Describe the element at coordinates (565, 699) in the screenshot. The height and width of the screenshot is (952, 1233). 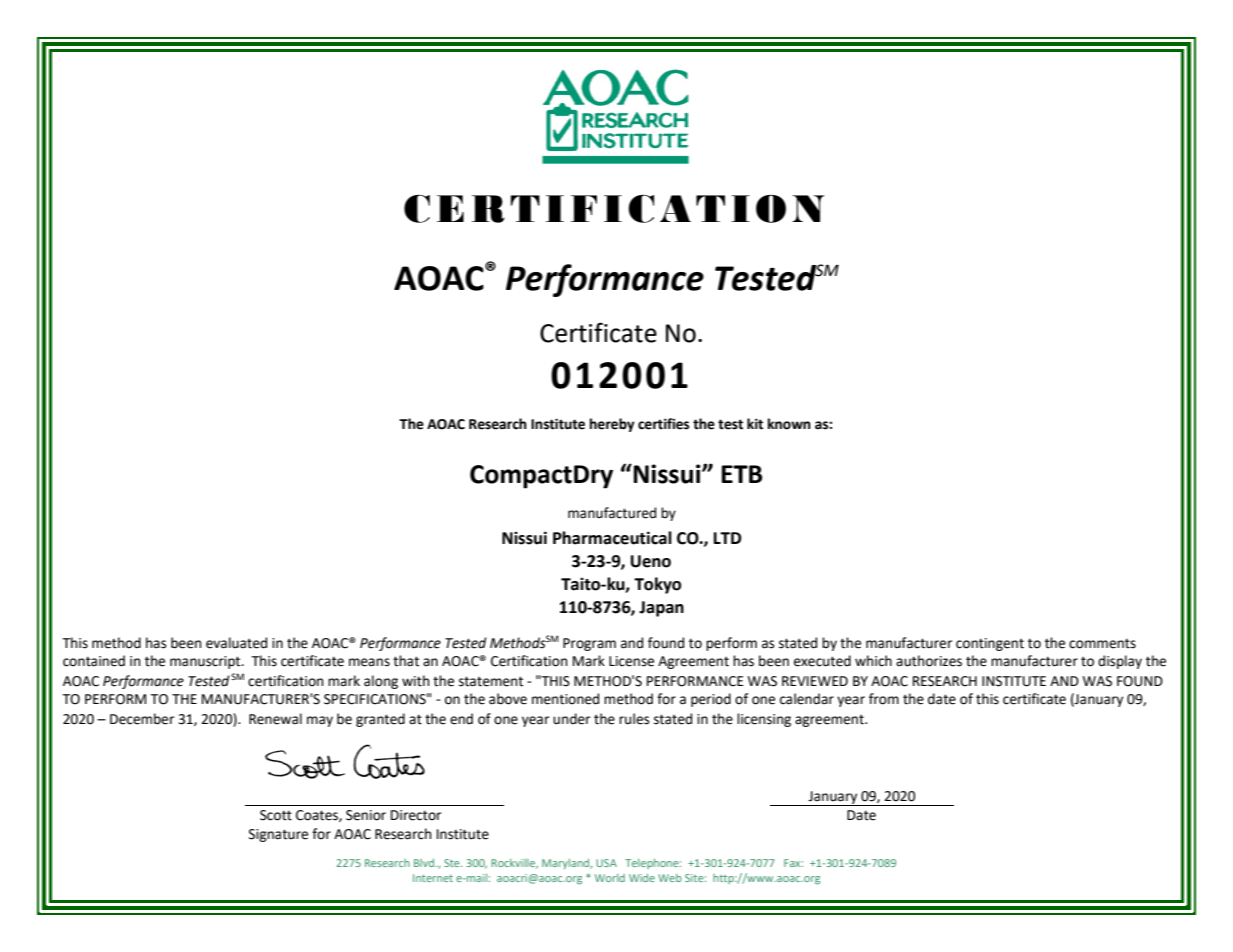
I see `mentioned` at that location.
